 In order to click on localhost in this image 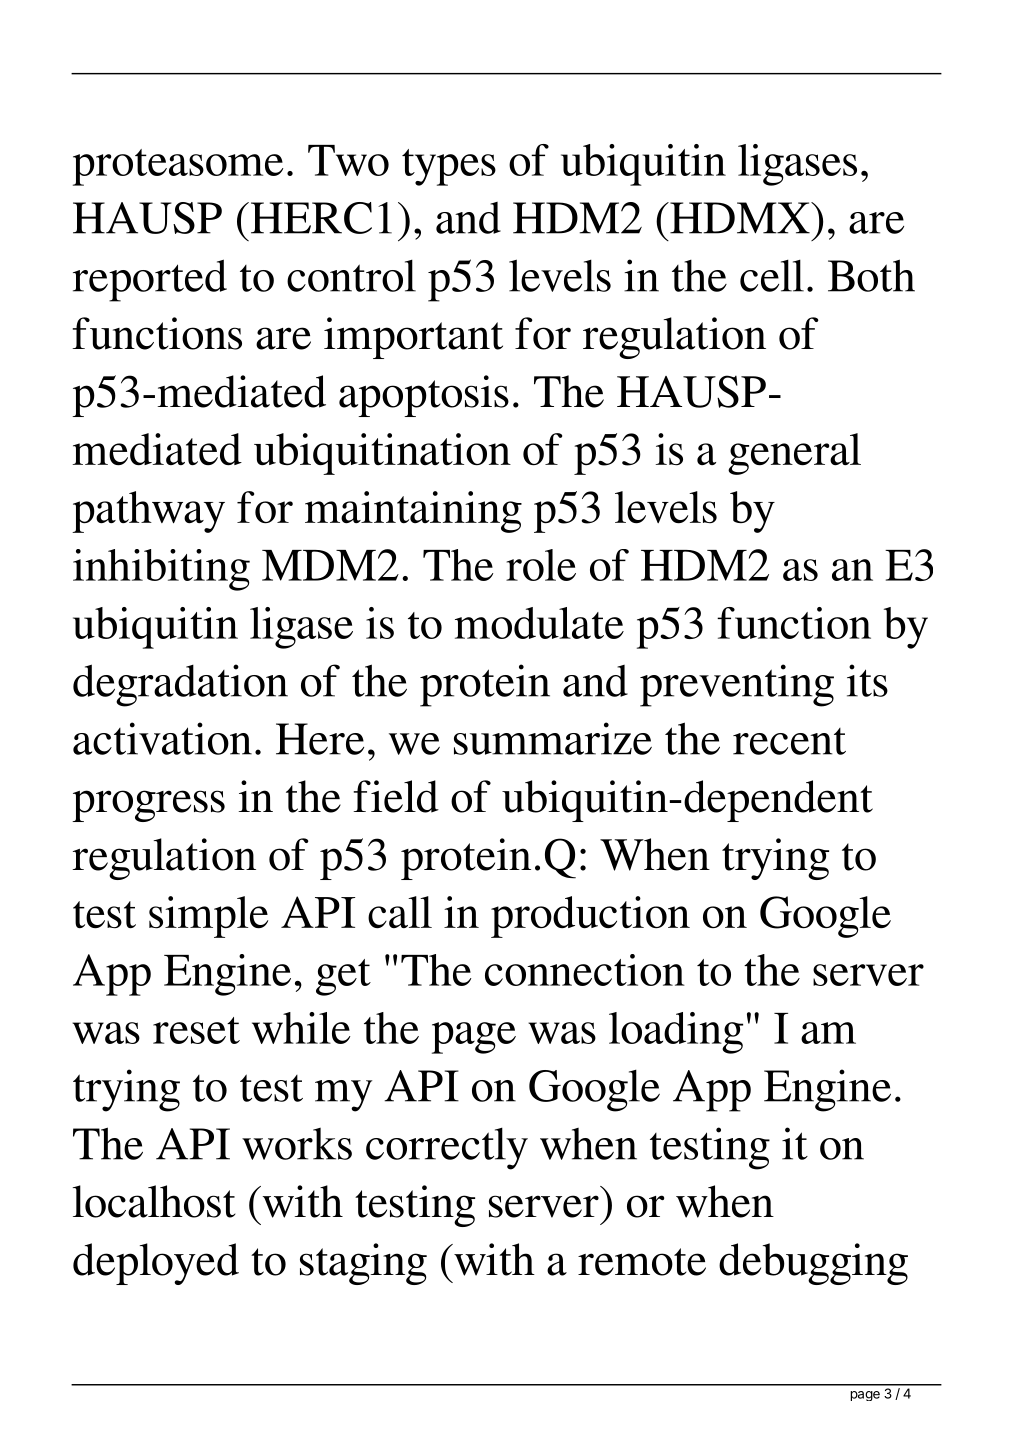, I will do `click(154, 1201)`.
